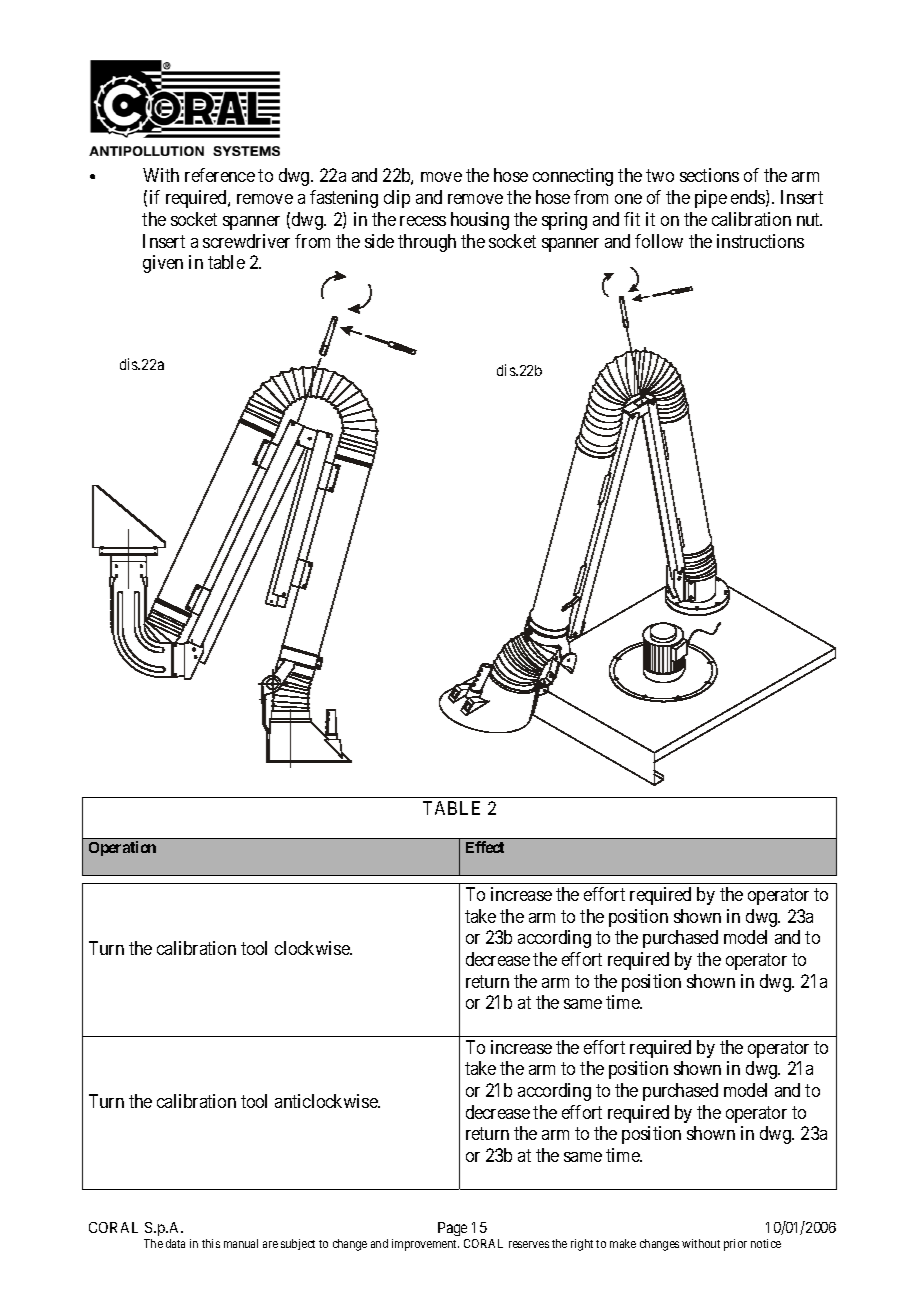 The height and width of the screenshot is (1308, 924). What do you see at coordinates (122, 848) in the screenshot?
I see `Operation` at bounding box center [122, 848].
